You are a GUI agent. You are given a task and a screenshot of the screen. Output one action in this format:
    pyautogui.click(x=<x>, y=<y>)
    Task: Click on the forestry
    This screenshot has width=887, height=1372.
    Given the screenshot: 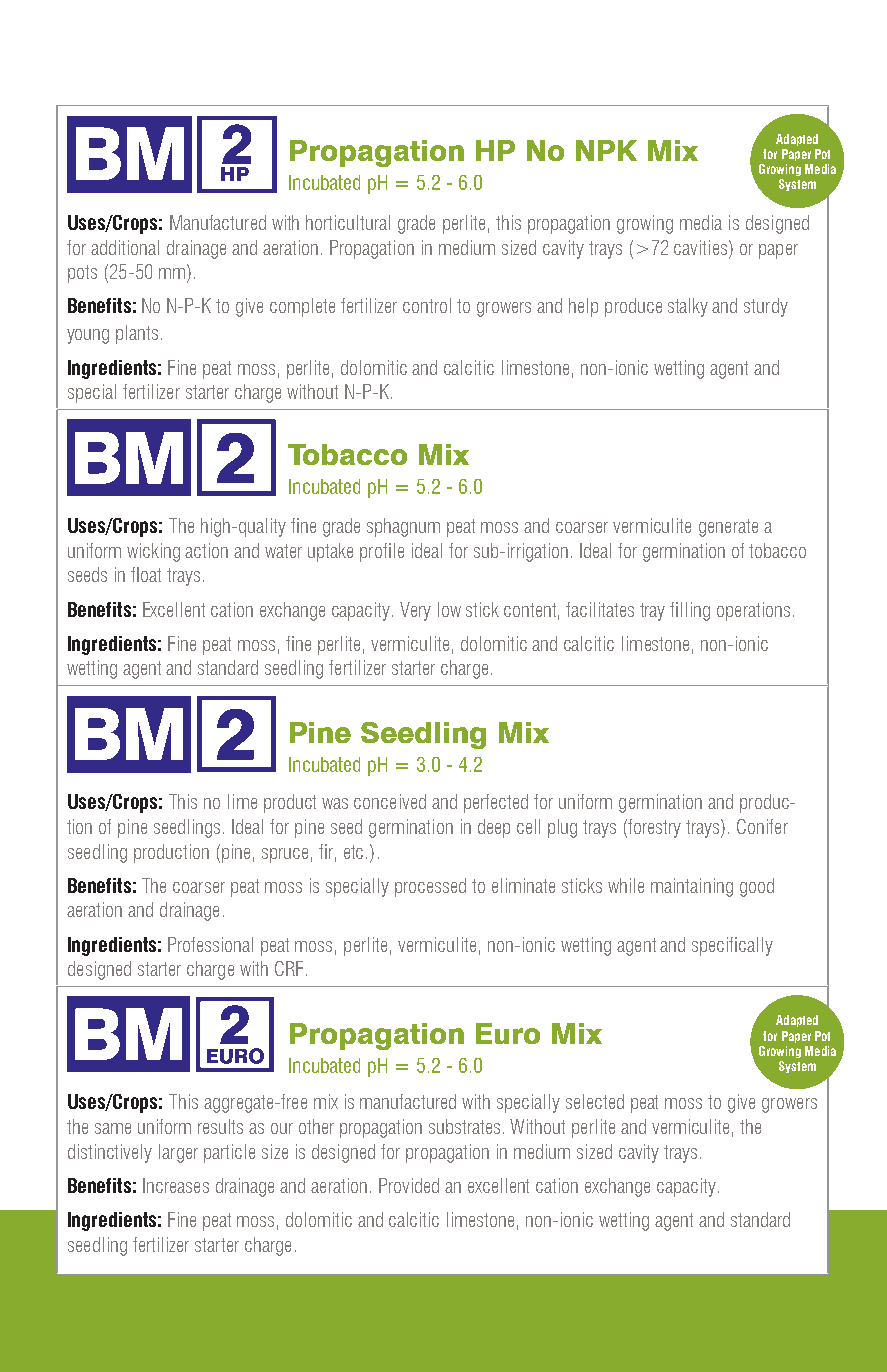 What is the action you would take?
    pyautogui.click(x=654, y=828)
